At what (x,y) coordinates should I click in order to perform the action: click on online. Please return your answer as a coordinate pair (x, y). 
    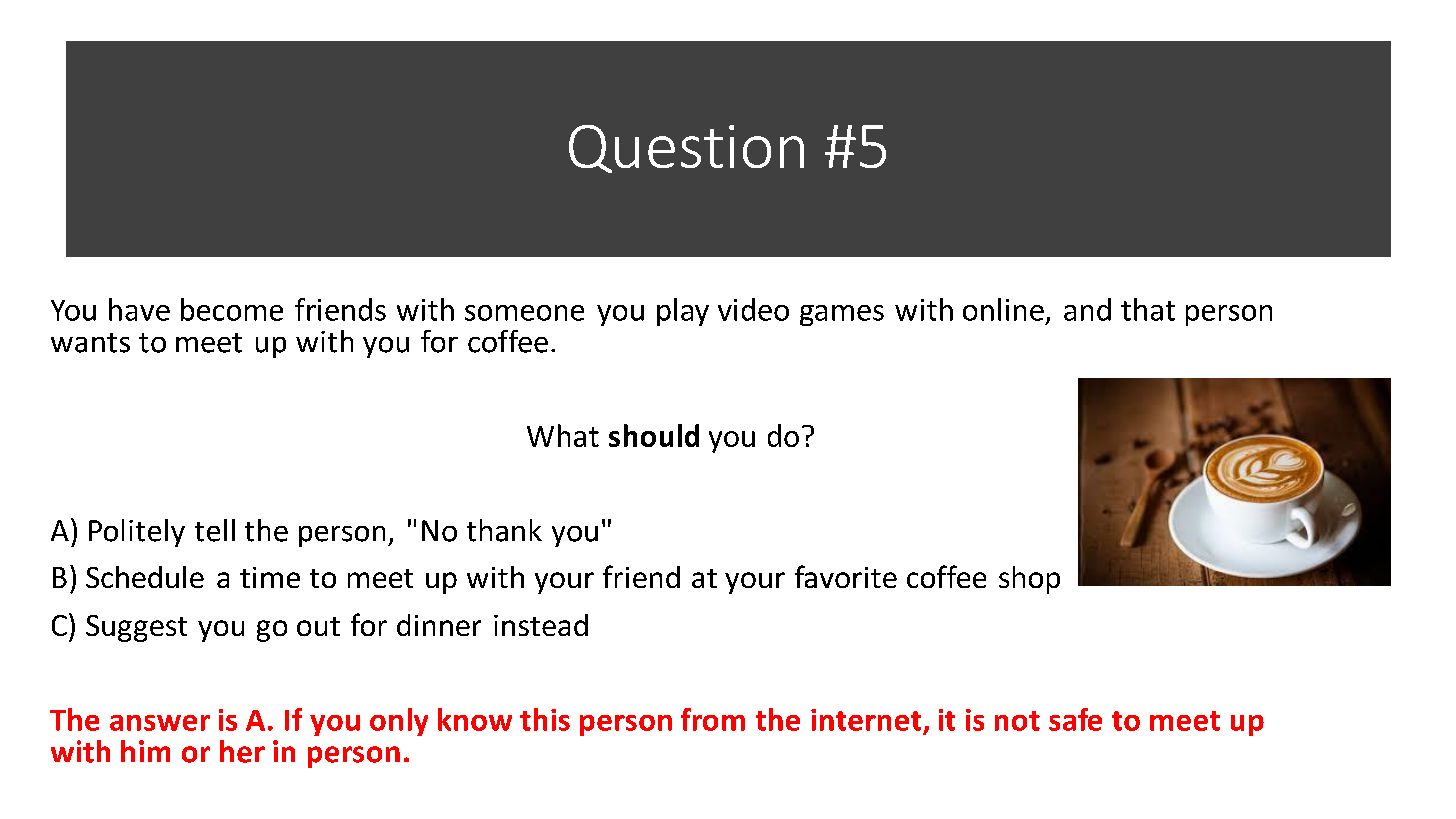
    Looking at the image, I should click on (1003, 309).
